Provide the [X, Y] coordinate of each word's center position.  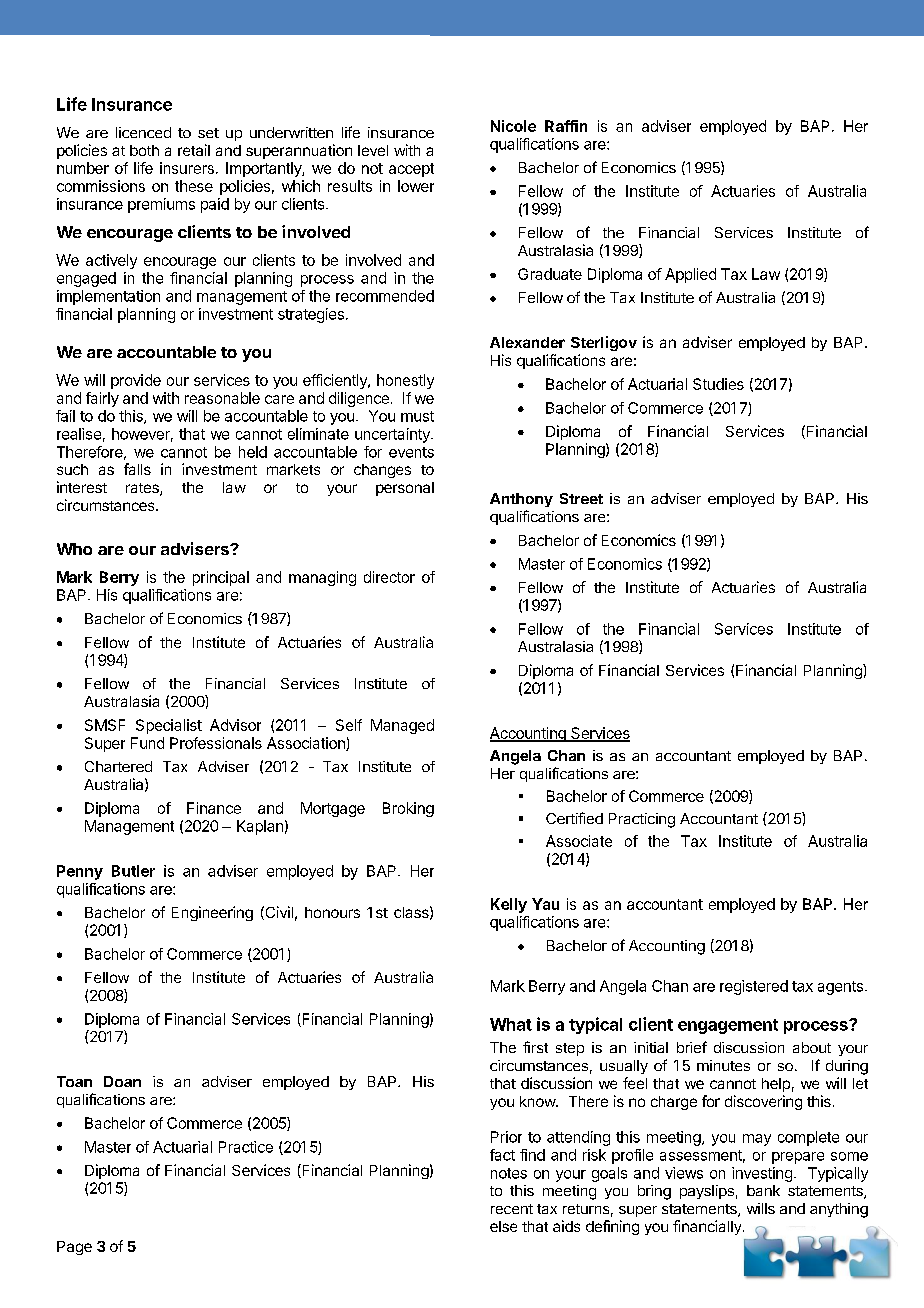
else [503, 1226]
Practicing [642, 820]
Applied [690, 275]
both [144, 150]
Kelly [509, 905]
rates [143, 489]
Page [74, 1248]
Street [581, 498]
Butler [133, 871]
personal [405, 489]
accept [411, 170]
